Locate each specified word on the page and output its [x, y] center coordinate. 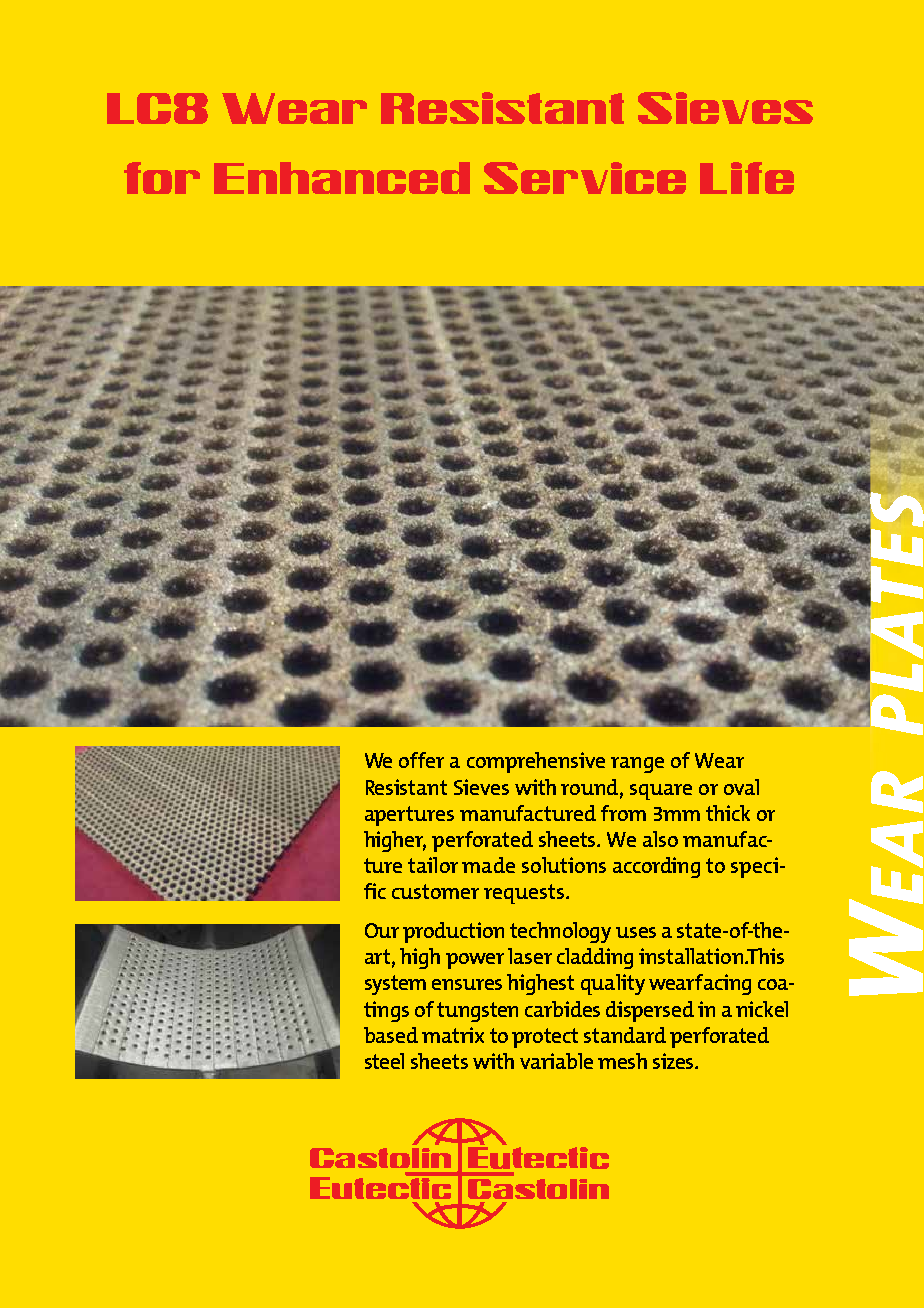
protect [545, 1038]
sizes [674, 1061]
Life [747, 178]
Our [382, 930]
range [637, 765]
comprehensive [536, 762]
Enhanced [342, 178]
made [488, 865]
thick [728, 813]
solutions [564, 865]
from [623, 813]
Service [585, 178]
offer [421, 760]
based [391, 1035]
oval [741, 787]
